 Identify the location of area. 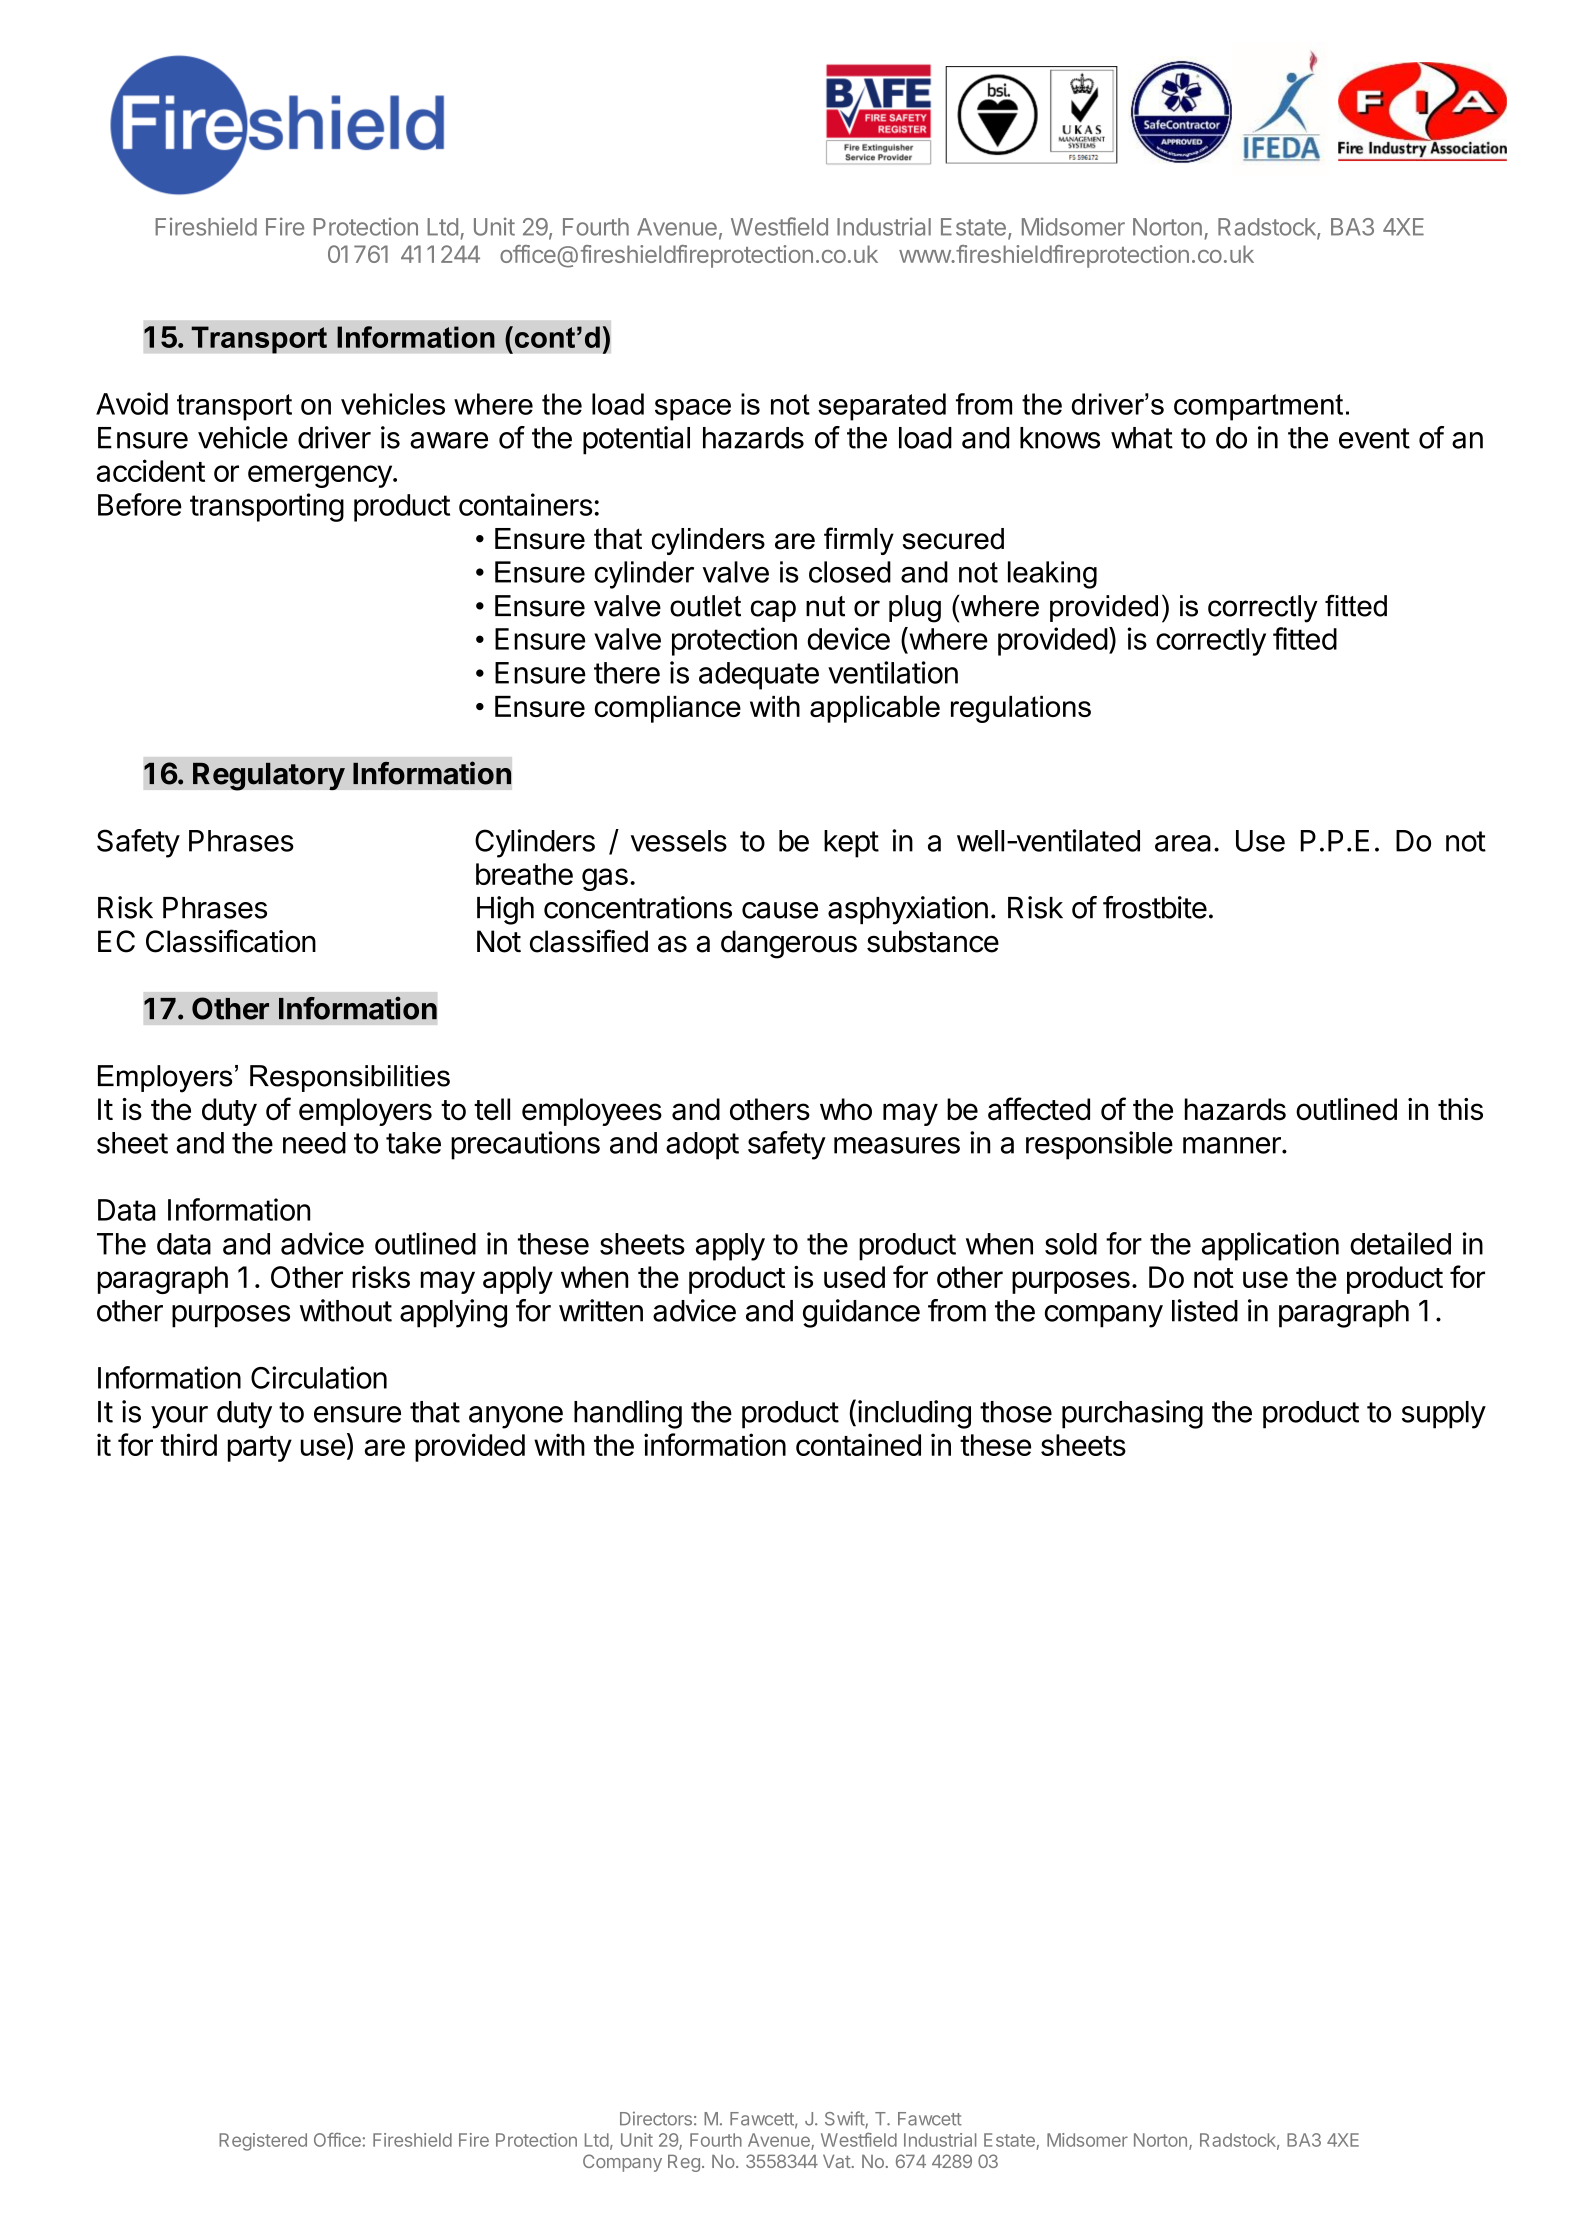
(1183, 843).
